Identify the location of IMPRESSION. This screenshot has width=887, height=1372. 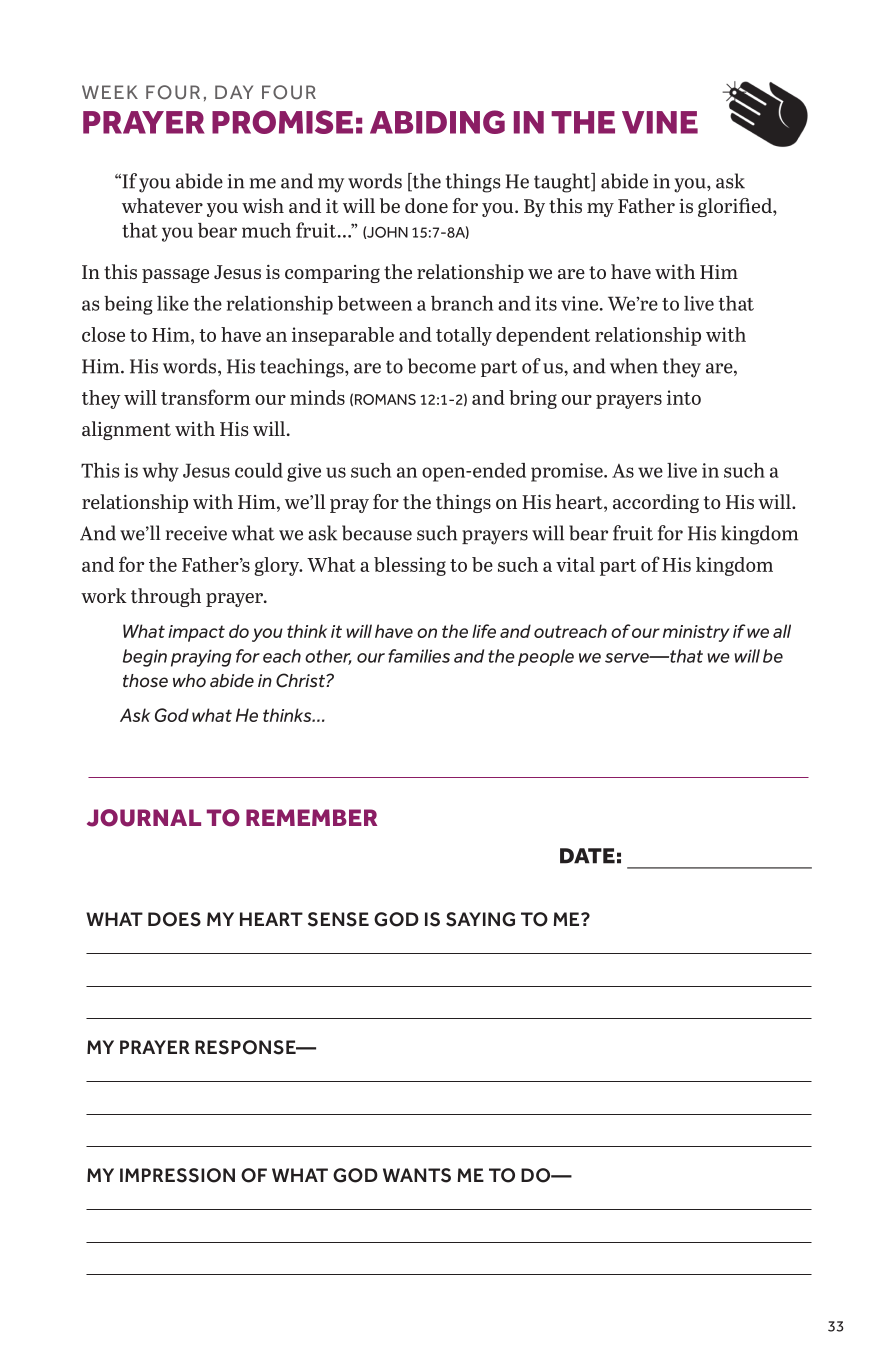
(177, 1175).
